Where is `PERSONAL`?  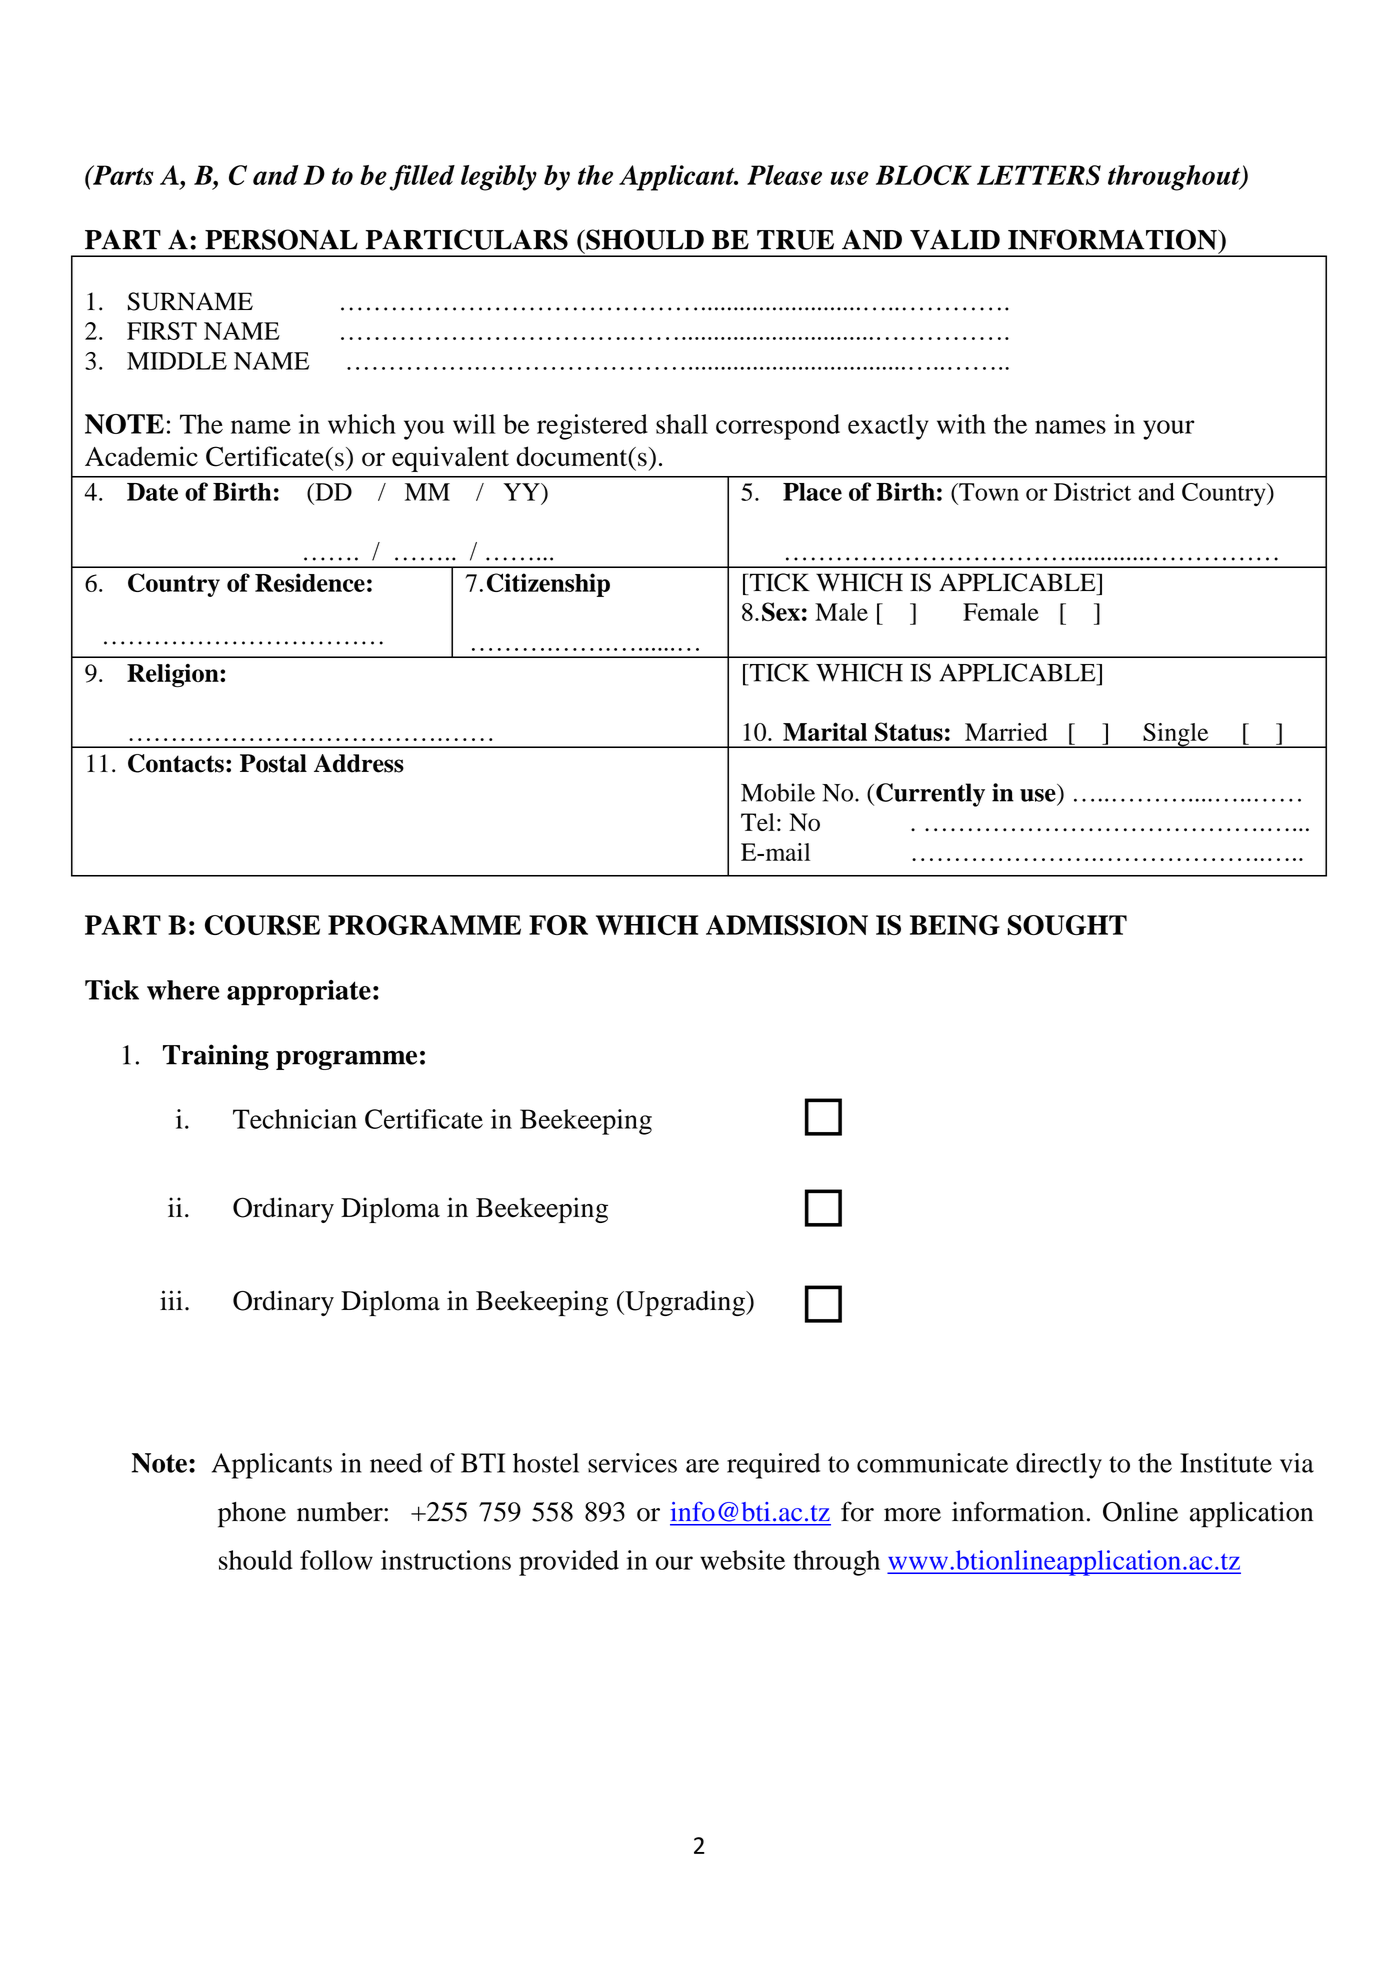
PERSONAL is located at coordinates (281, 239).
